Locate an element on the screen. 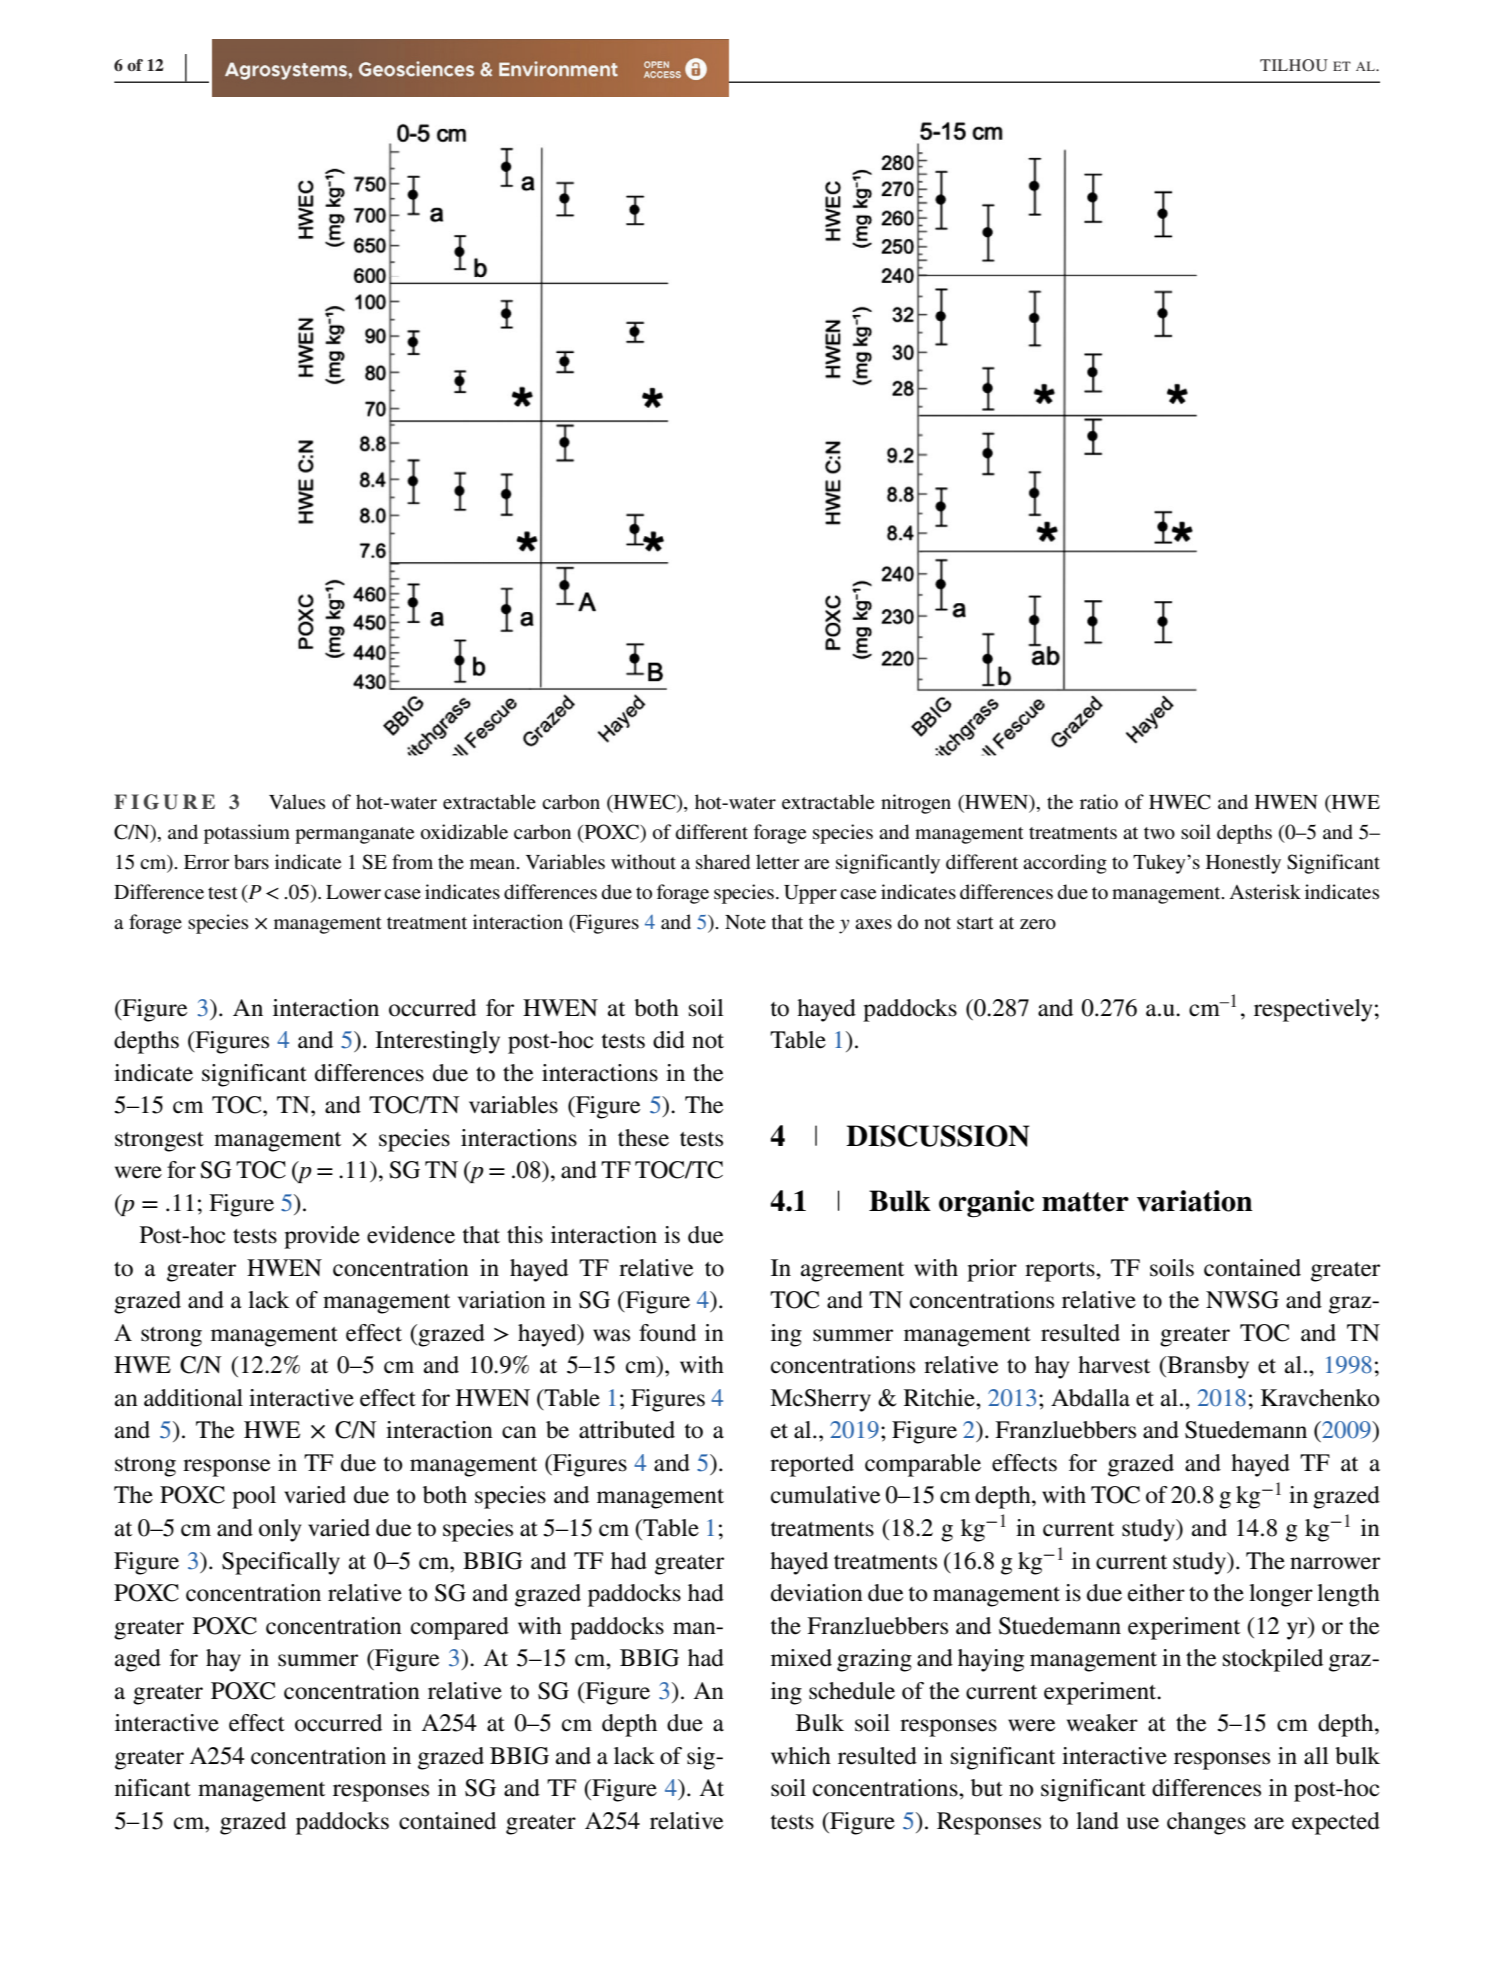 The height and width of the screenshot is (1965, 1495). did is located at coordinates (669, 1040).
